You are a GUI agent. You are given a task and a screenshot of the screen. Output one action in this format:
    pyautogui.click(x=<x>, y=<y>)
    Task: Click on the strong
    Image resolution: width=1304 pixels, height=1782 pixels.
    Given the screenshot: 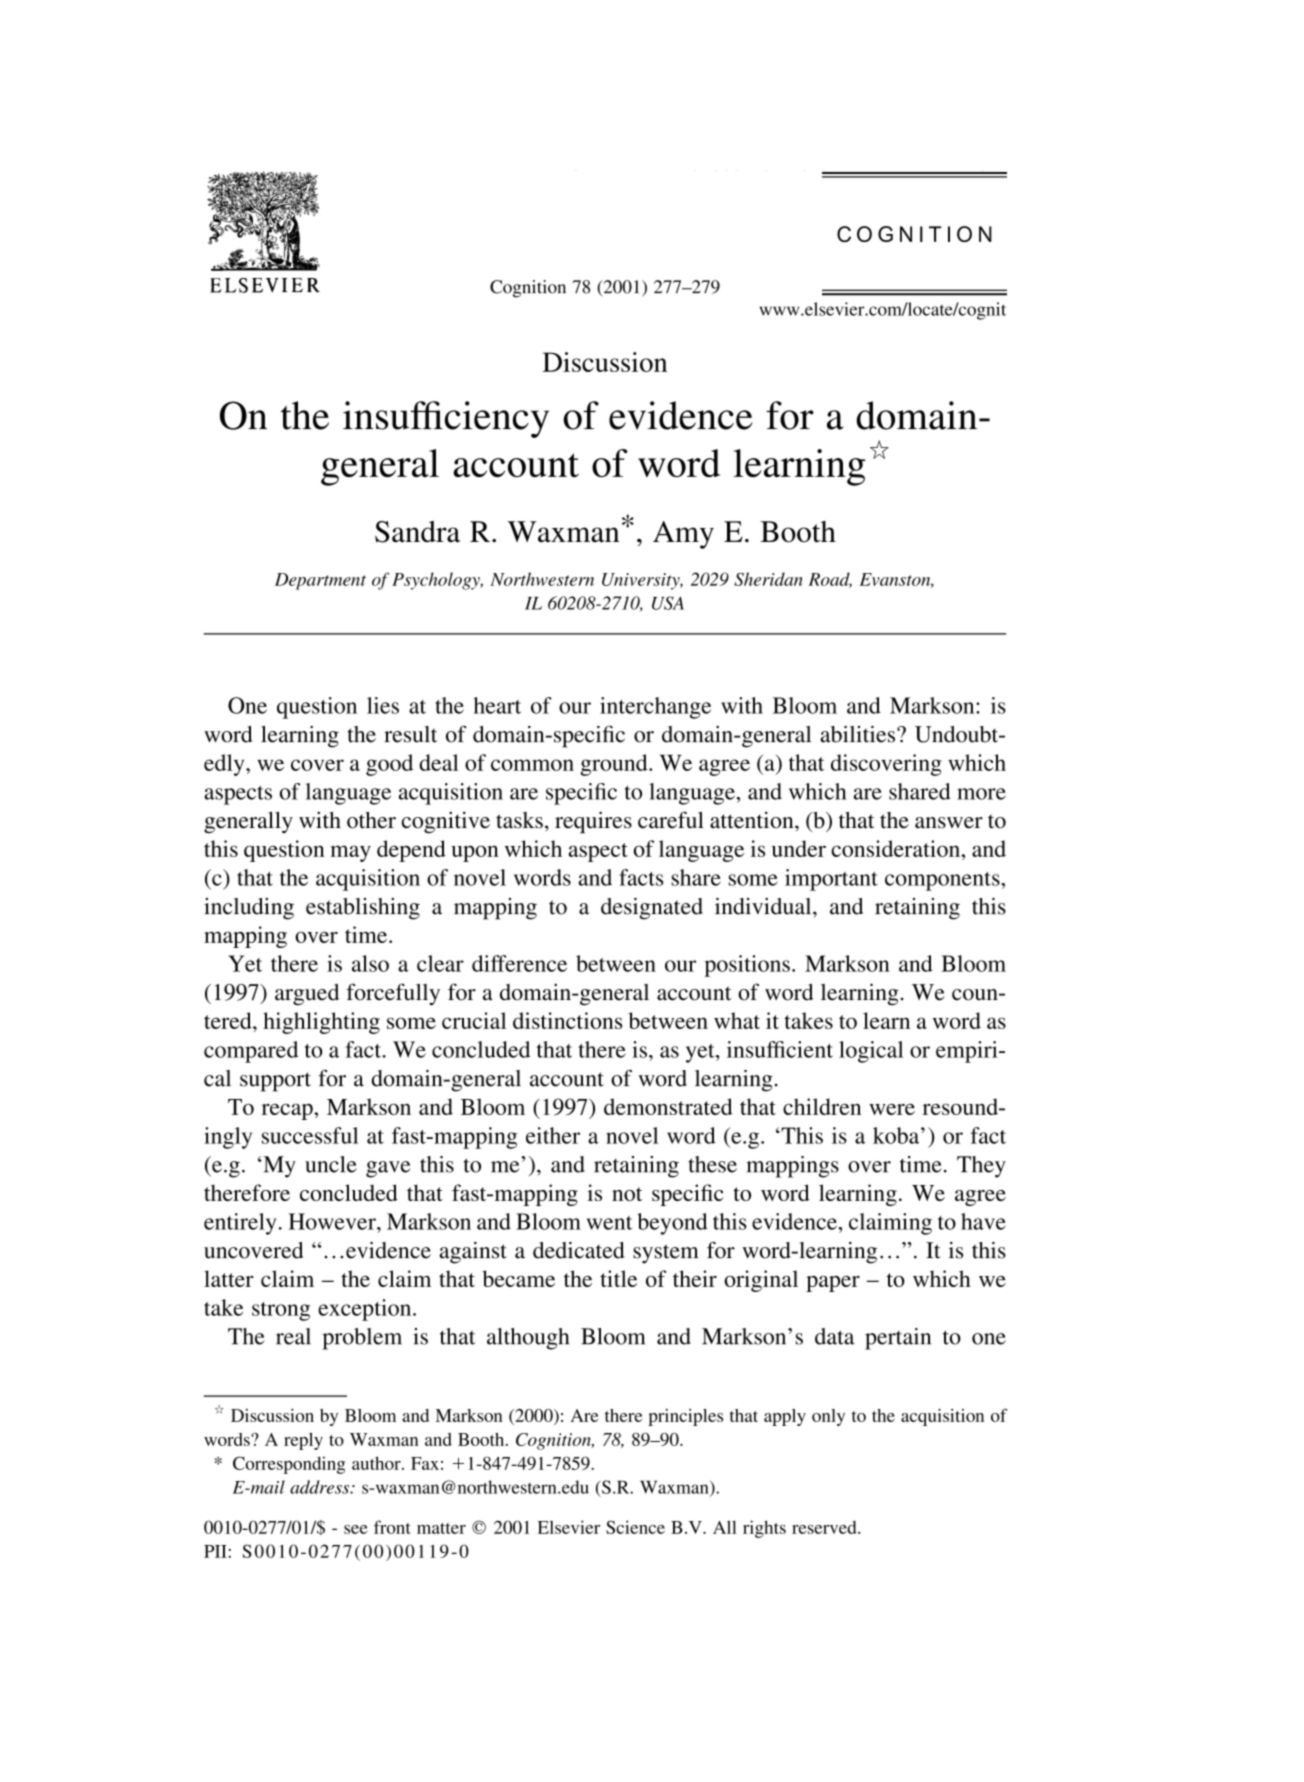 What is the action you would take?
    pyautogui.click(x=281, y=1311)
